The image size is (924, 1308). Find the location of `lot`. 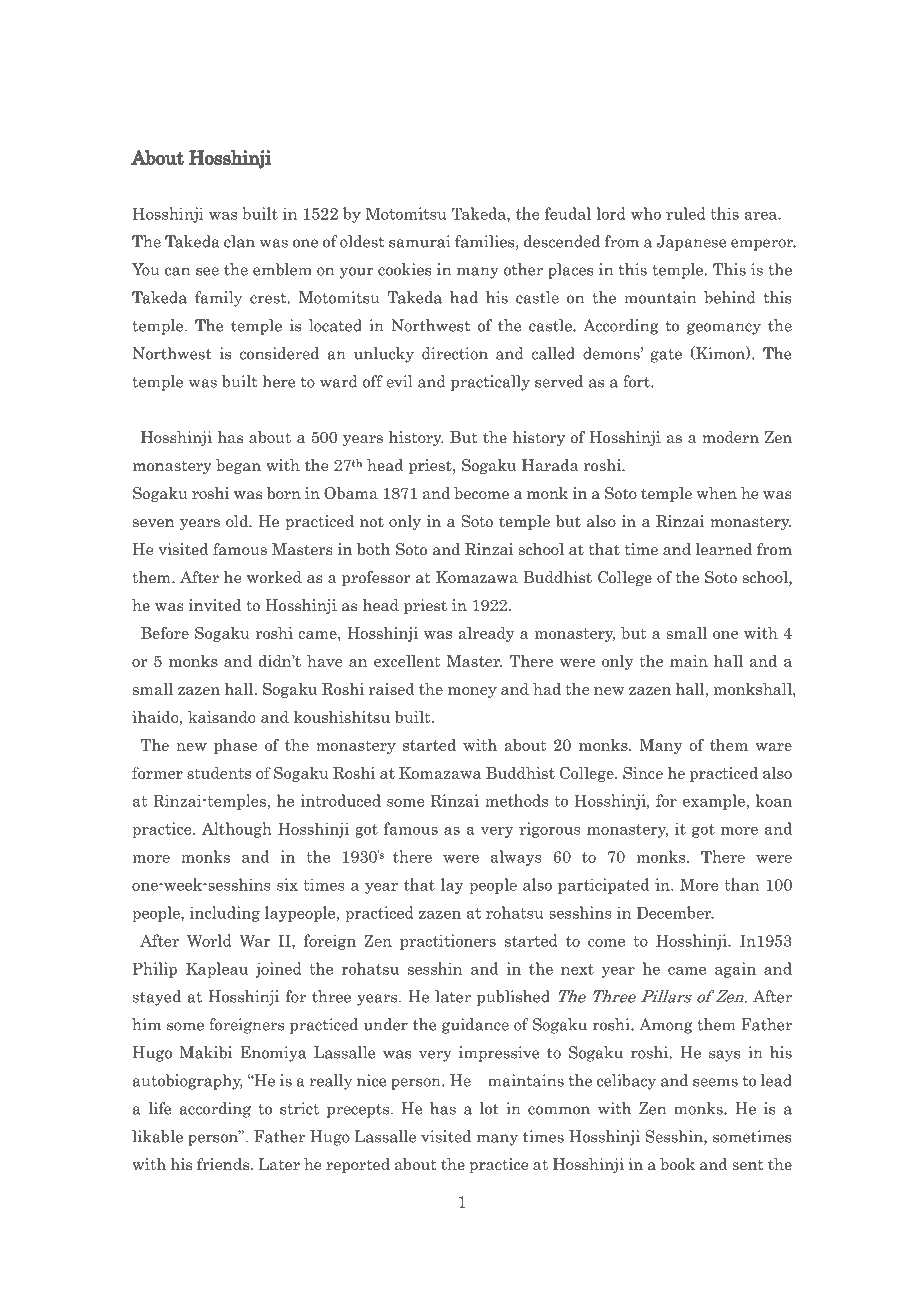

lot is located at coordinates (489, 1108).
